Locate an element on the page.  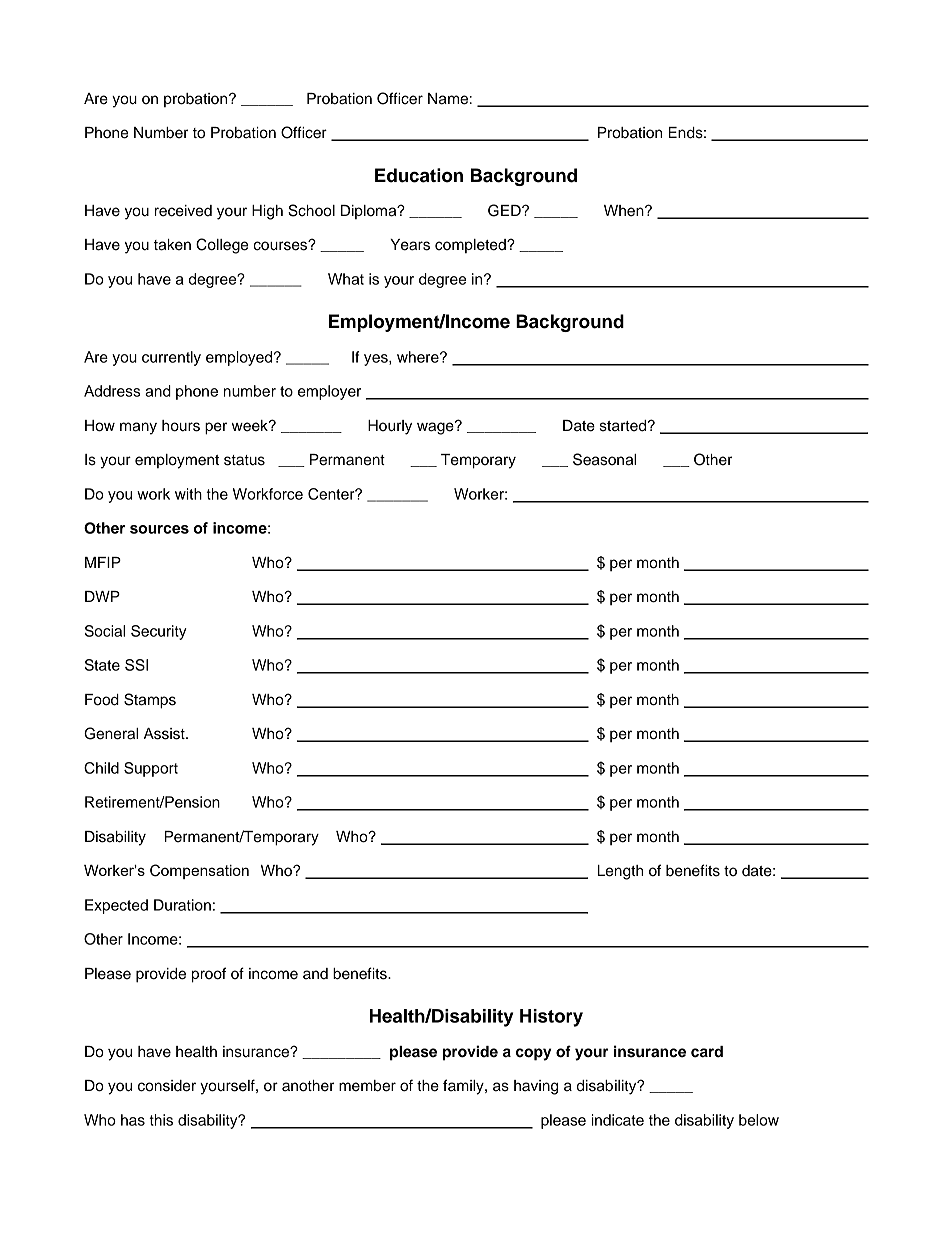
When is located at coordinates (625, 211).
